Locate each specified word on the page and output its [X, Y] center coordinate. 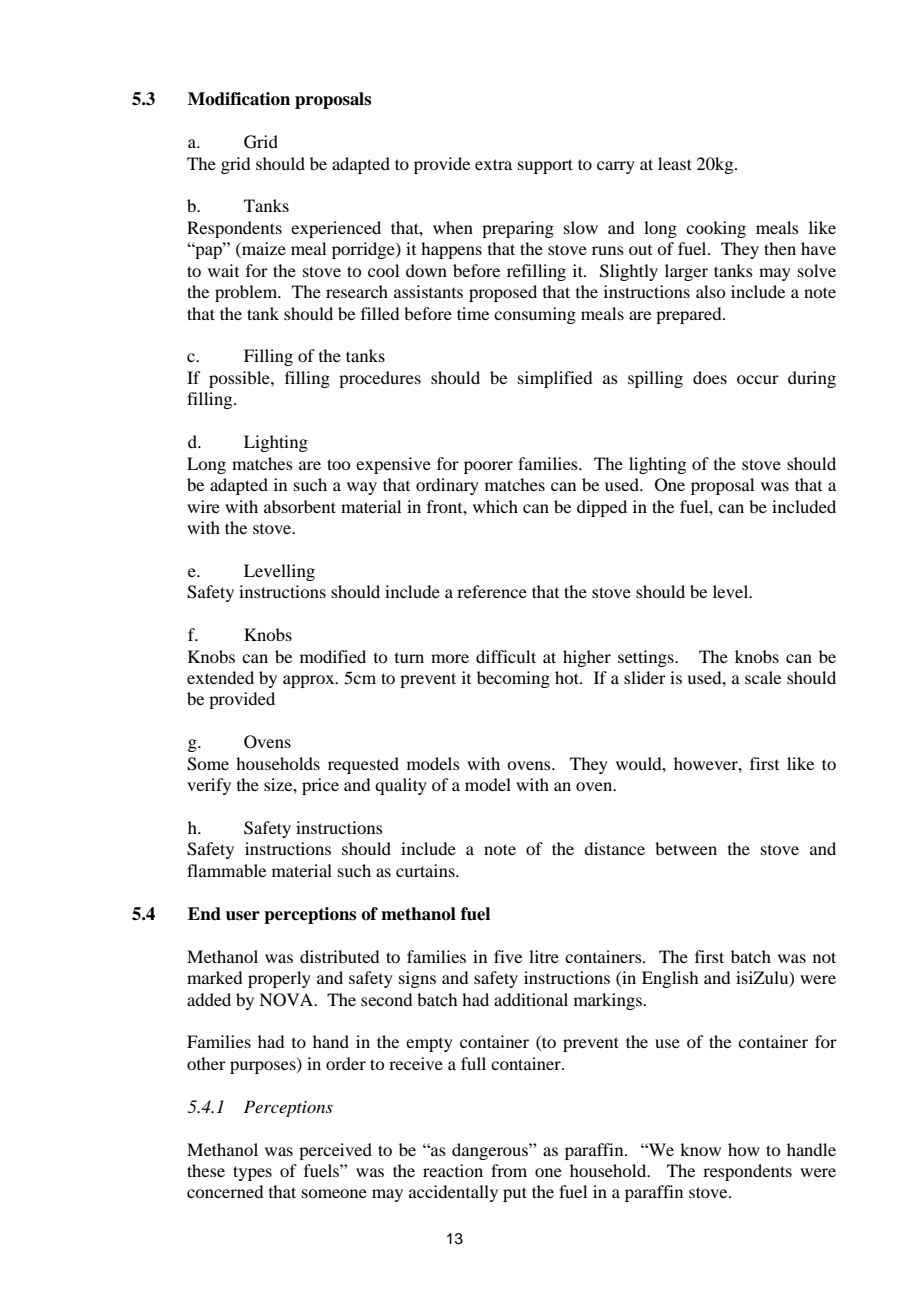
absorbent [300, 506]
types [252, 1173]
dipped [602, 508]
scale [763, 677]
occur [758, 379]
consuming [535, 315]
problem [247, 293]
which [495, 506]
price [320, 786]
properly [279, 979]
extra [493, 164]
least [675, 163]
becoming [513, 679]
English [670, 979]
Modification [239, 99]
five [508, 956]
